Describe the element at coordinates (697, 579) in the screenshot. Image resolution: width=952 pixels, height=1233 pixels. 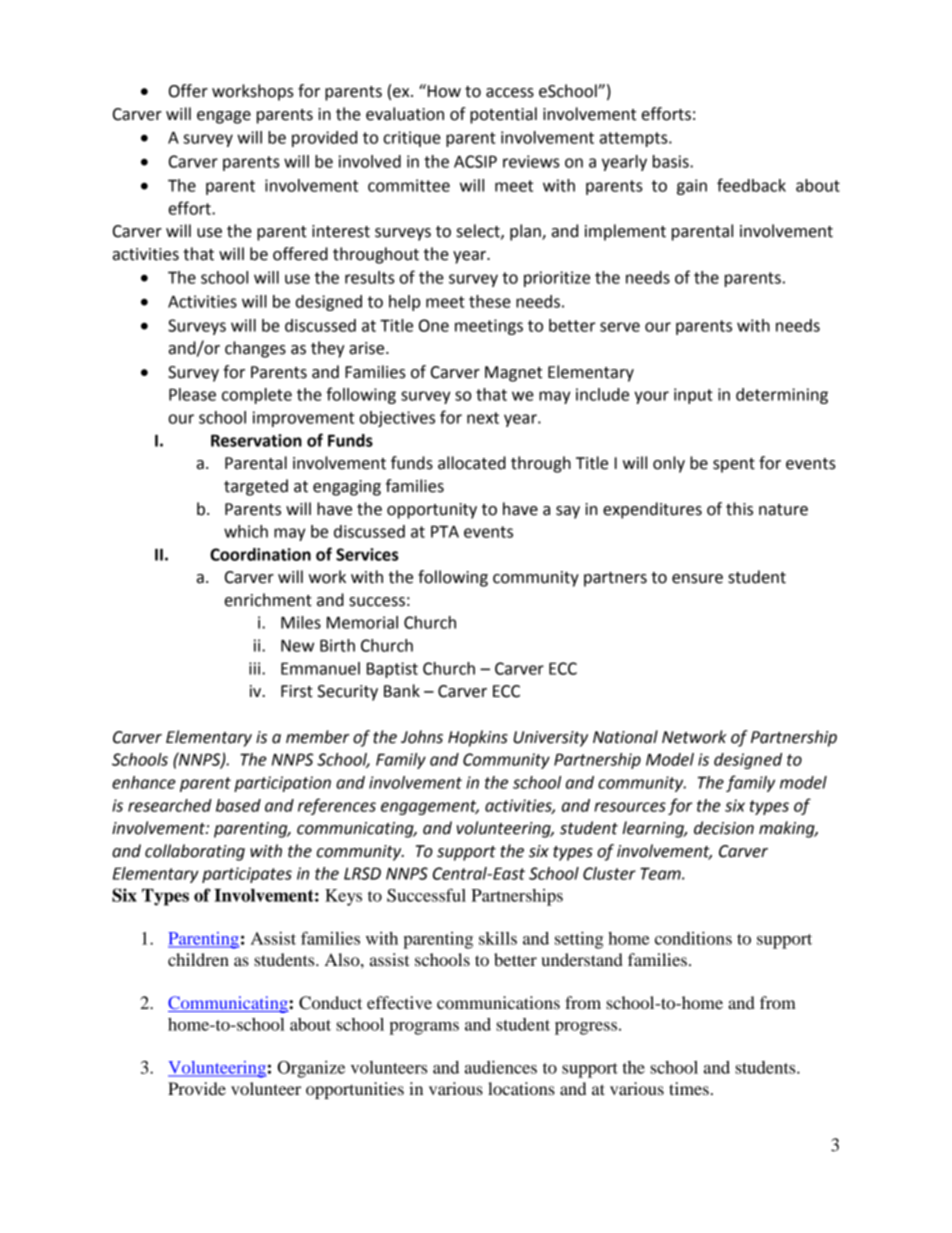
I see `ensure` at that location.
